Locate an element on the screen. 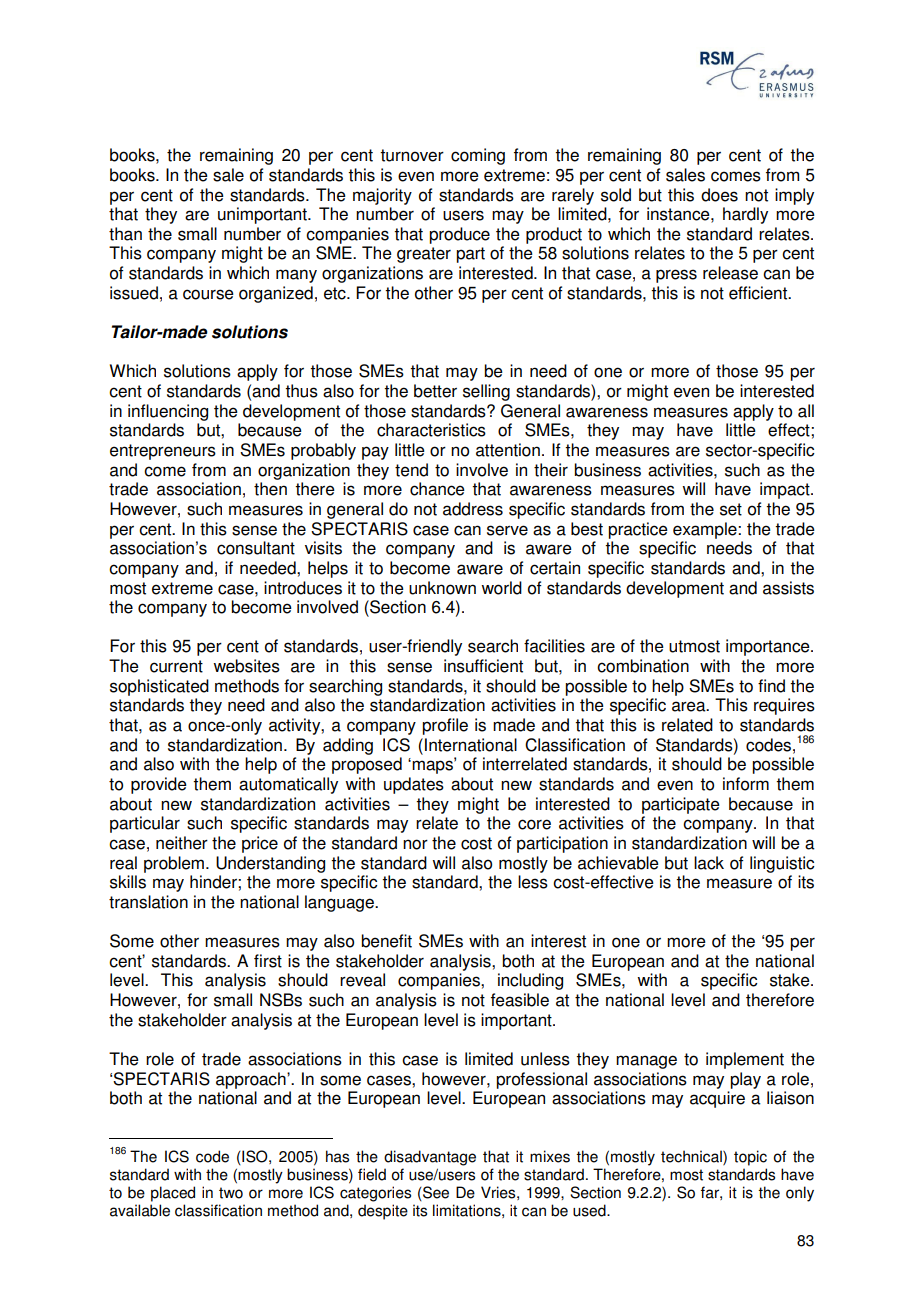 The image size is (924, 1308). insufficient is located at coordinates (483, 666).
